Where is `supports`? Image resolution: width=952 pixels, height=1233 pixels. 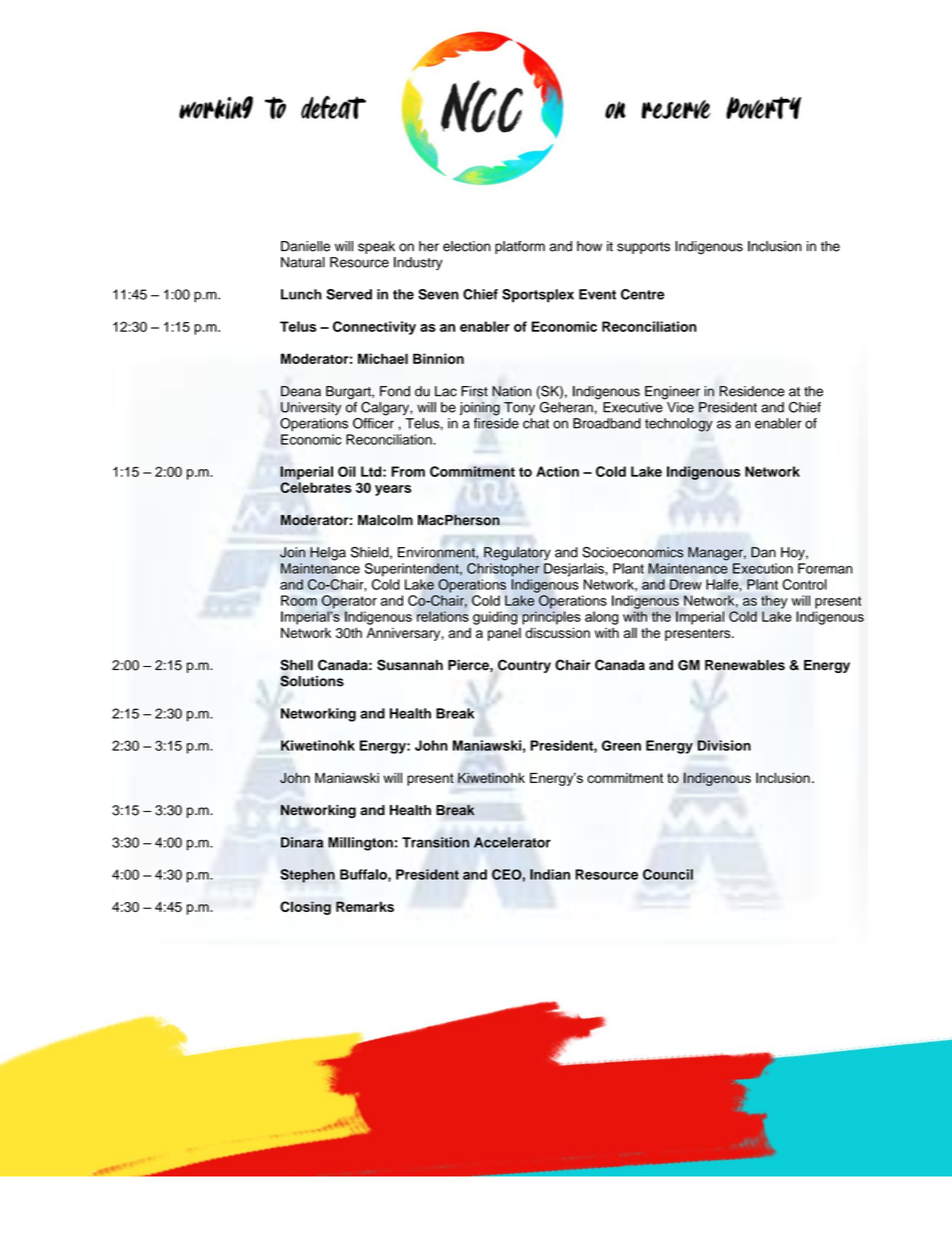 supports is located at coordinates (643, 248).
